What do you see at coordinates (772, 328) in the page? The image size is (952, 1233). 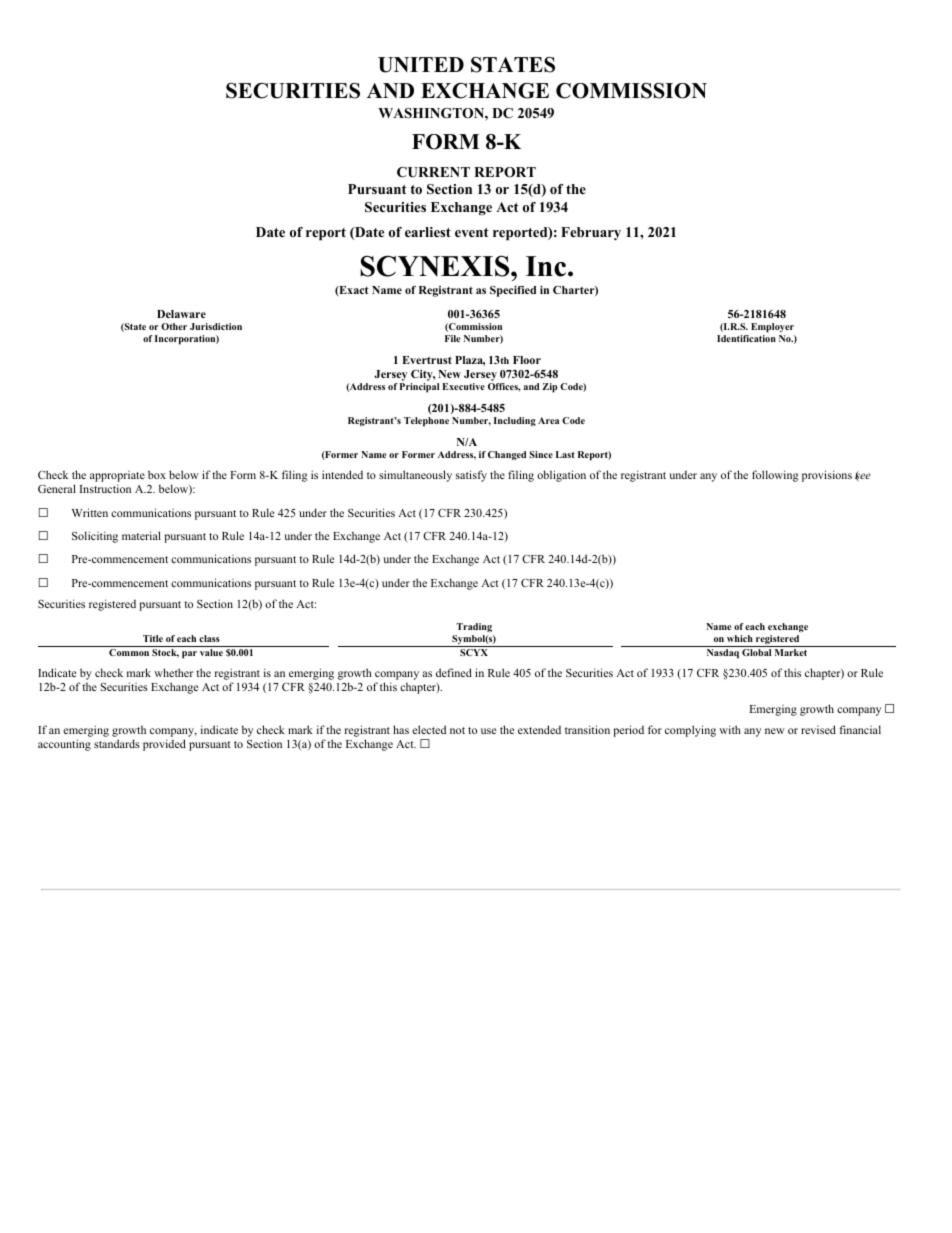 I see `Employer` at bounding box center [772, 328].
